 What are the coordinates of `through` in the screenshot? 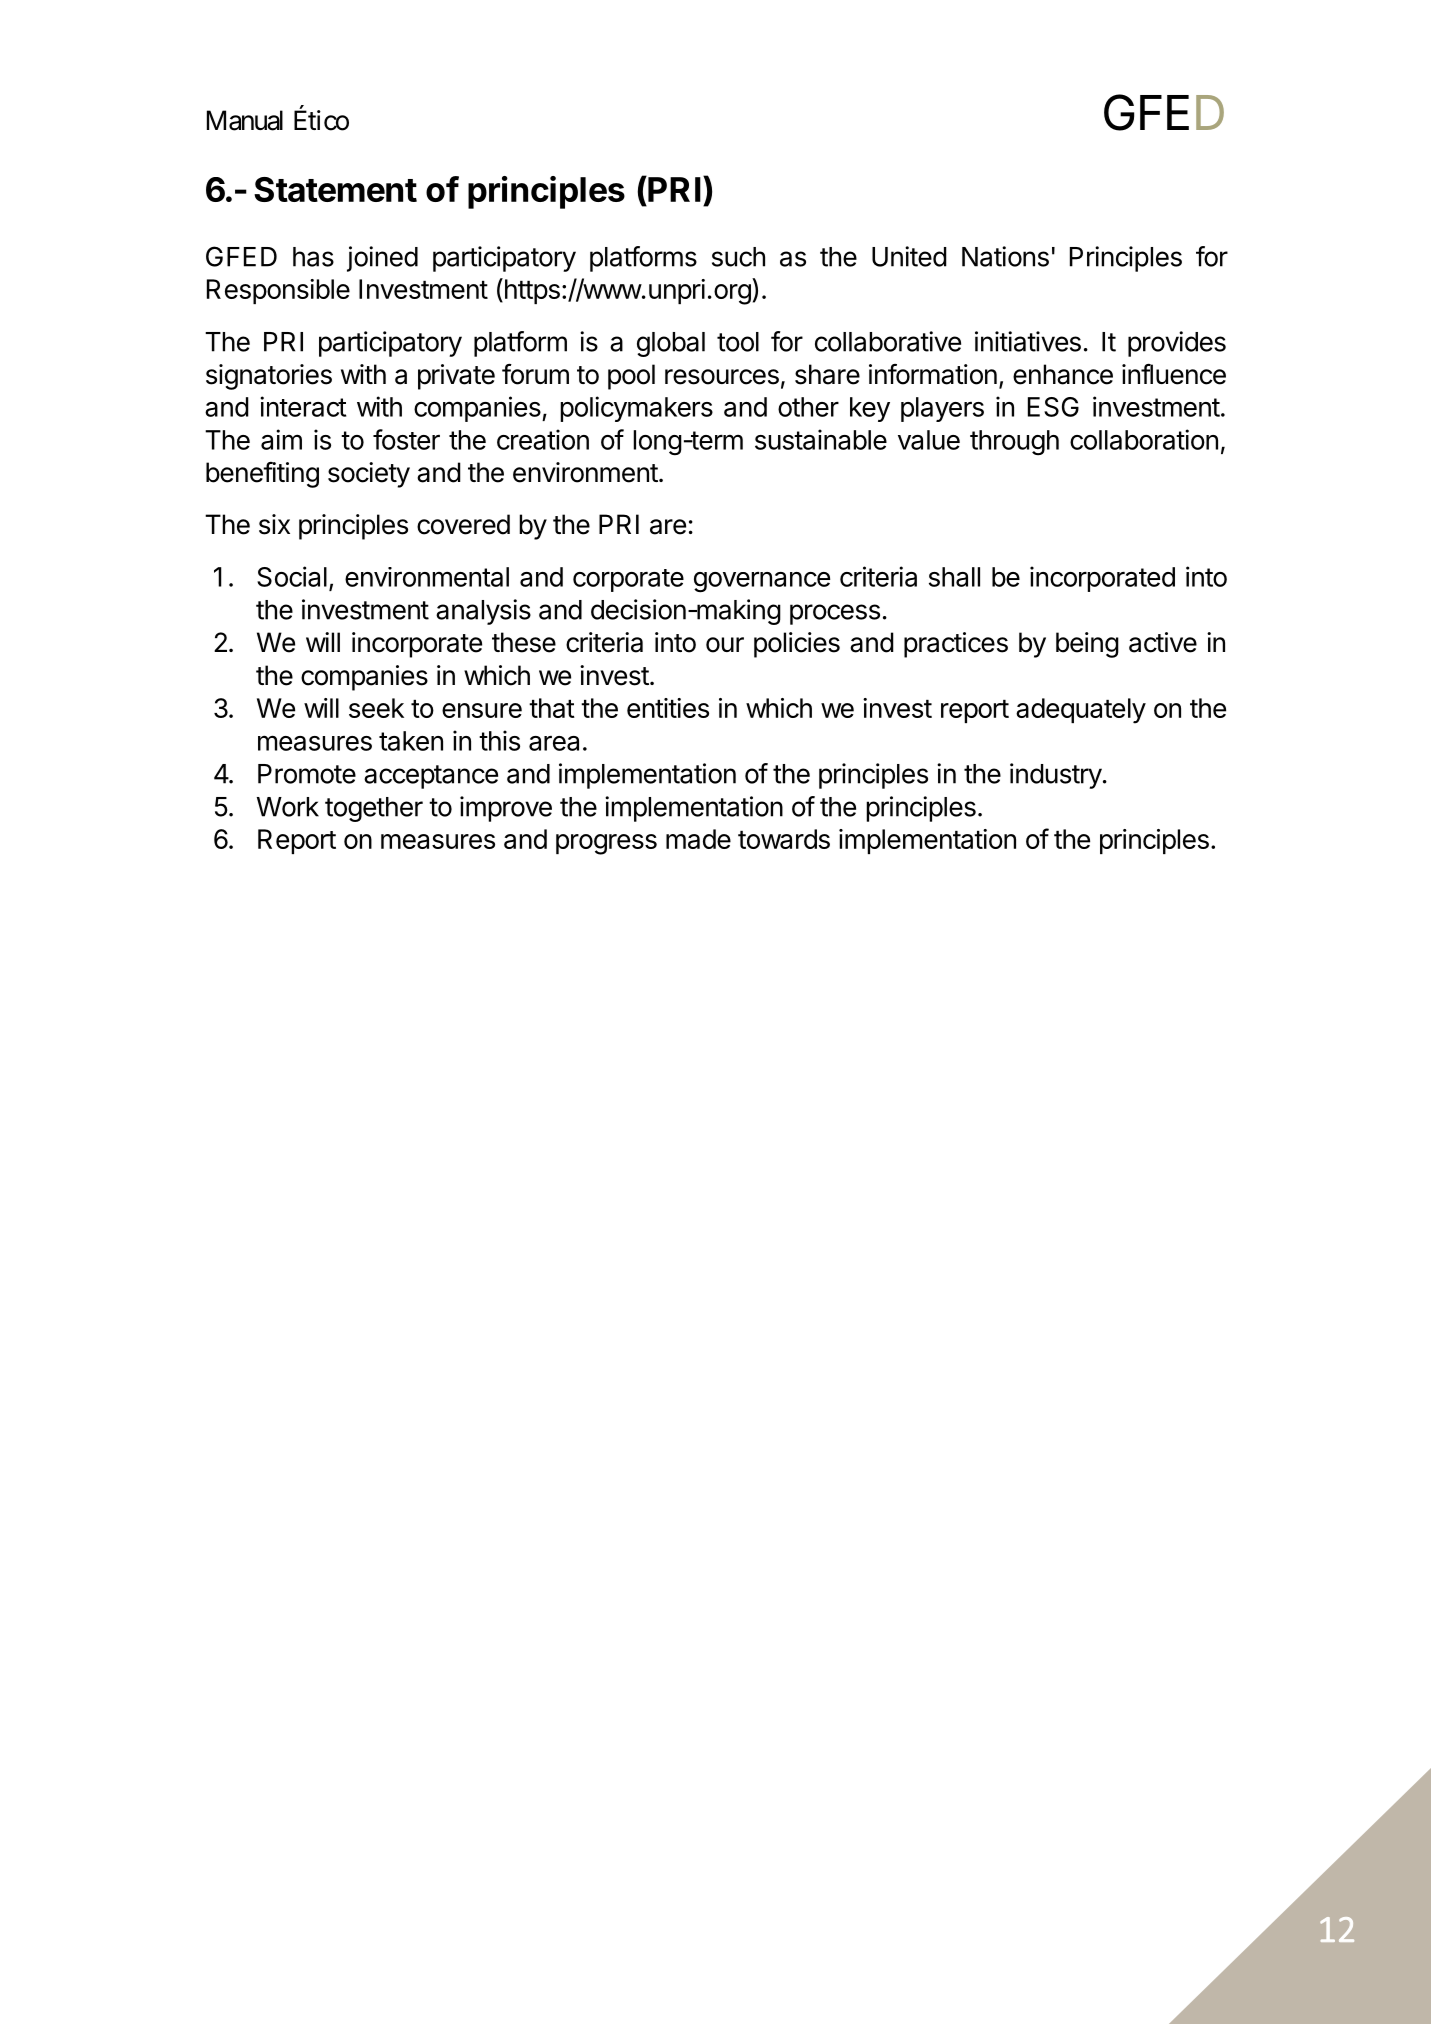 It's located at (1014, 442).
